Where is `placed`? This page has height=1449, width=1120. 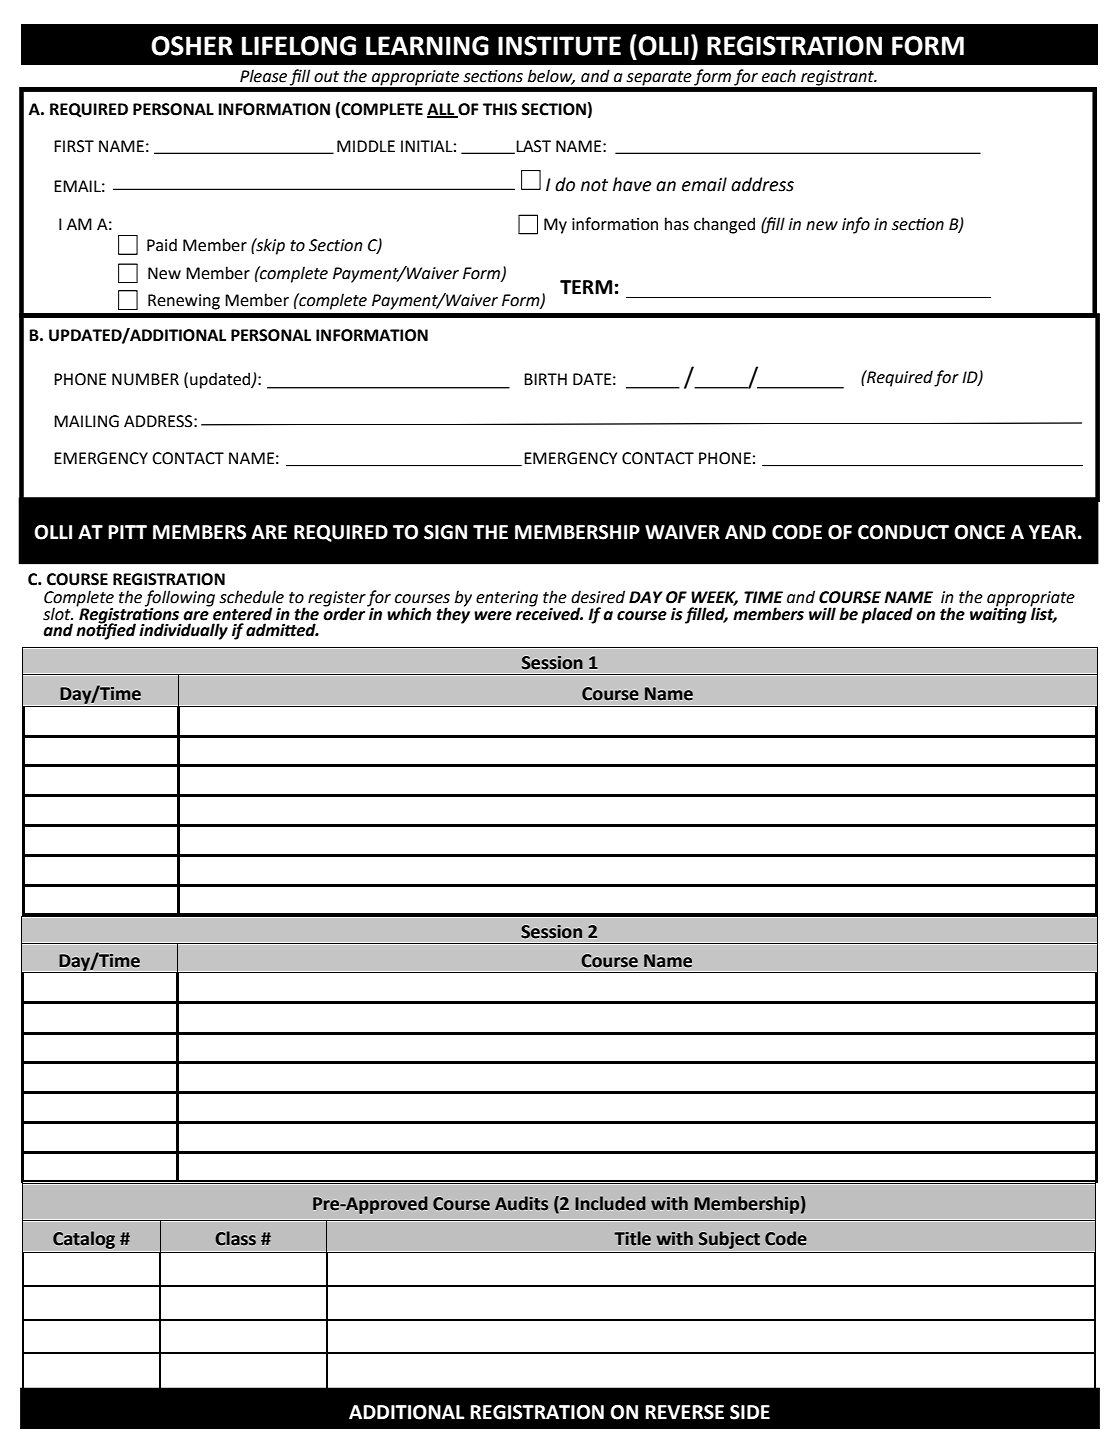 placed is located at coordinates (887, 615).
